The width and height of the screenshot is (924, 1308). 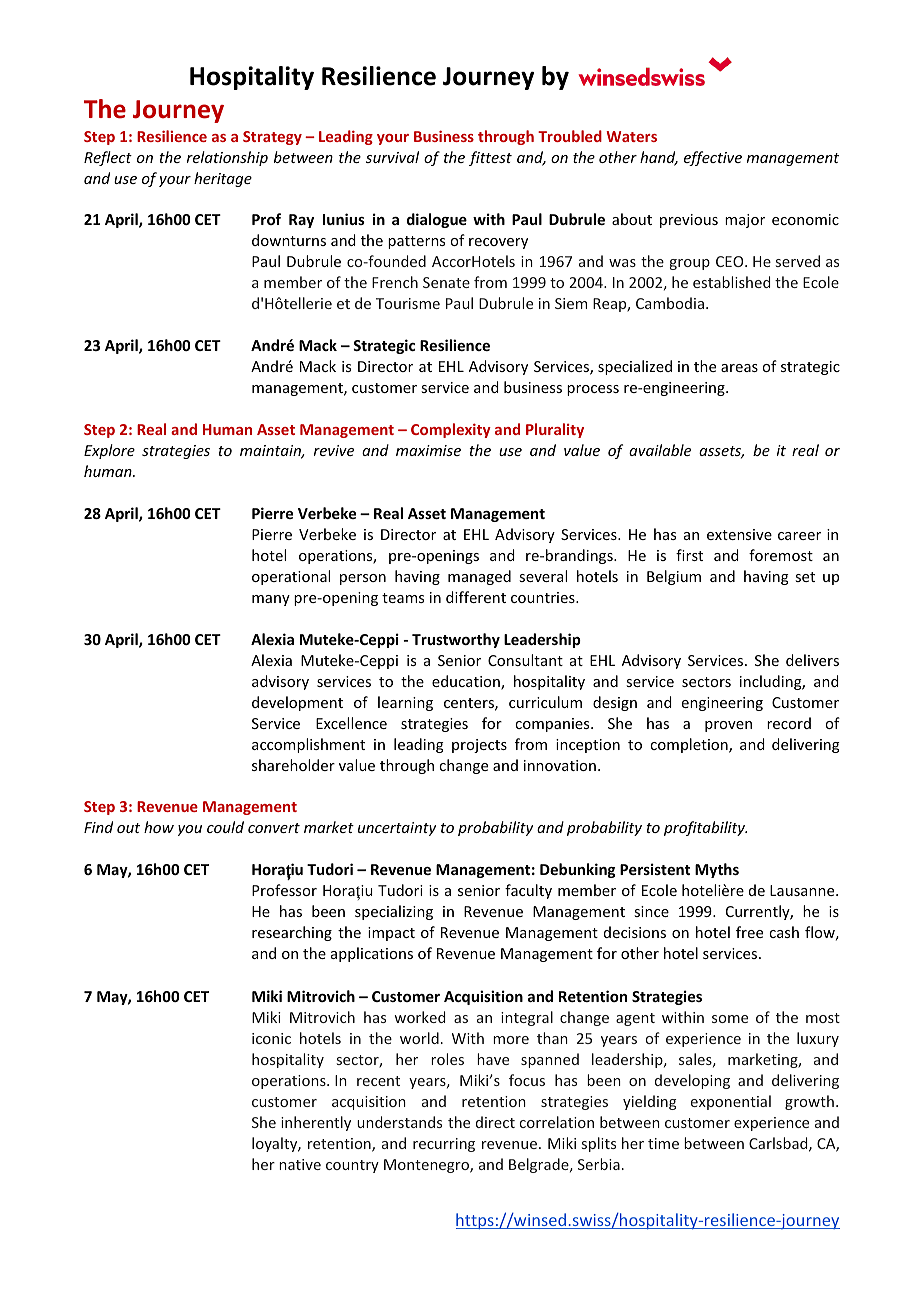 What do you see at coordinates (490, 158) in the screenshot?
I see `fittest` at bounding box center [490, 158].
